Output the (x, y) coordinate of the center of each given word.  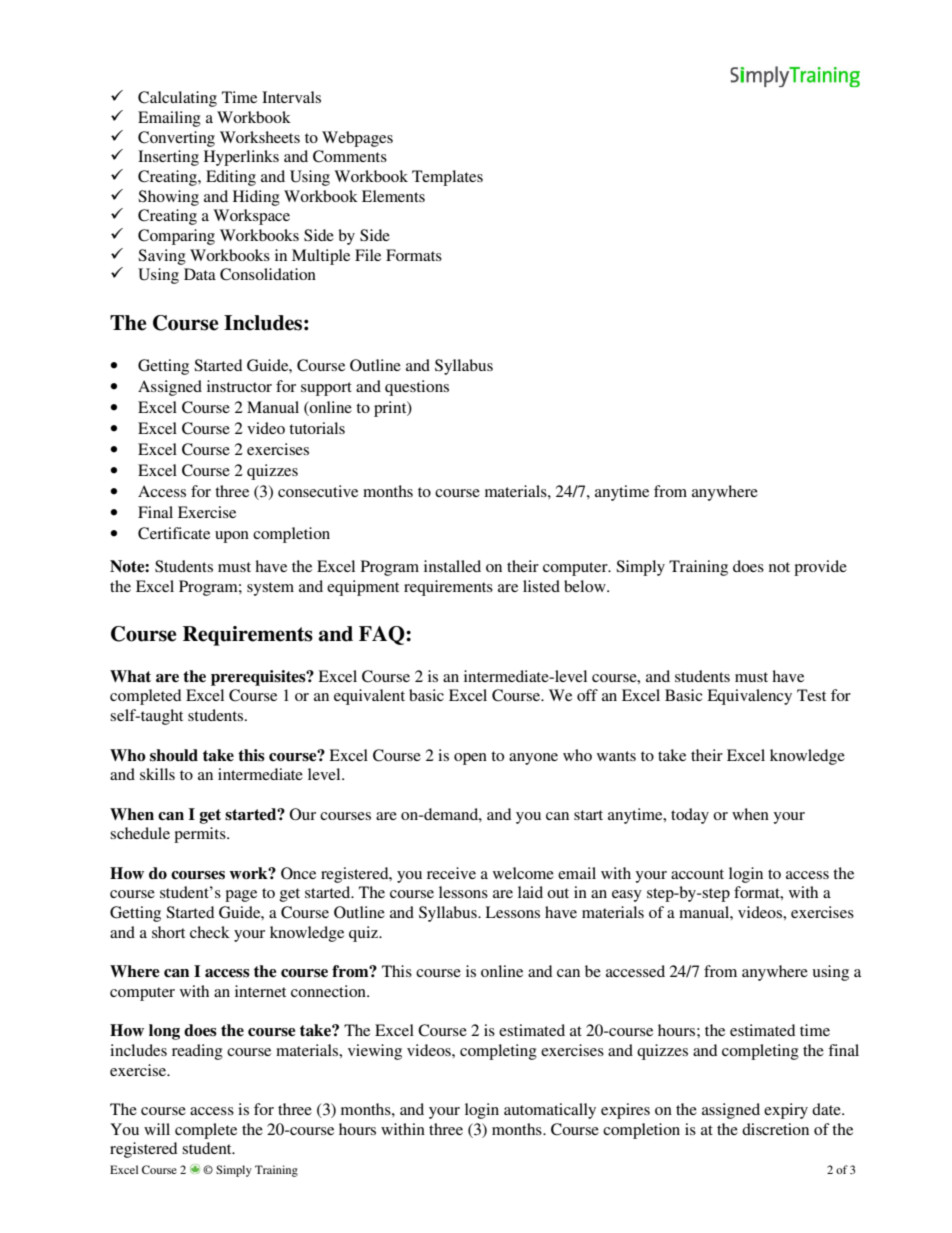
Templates (447, 178)
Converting (176, 139)
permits (201, 835)
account (697, 874)
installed (452, 566)
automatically (550, 1111)
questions (417, 388)
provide (820, 568)
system (270, 589)
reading (197, 1052)
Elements (393, 196)
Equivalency (749, 697)
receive (451, 873)
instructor (239, 386)
